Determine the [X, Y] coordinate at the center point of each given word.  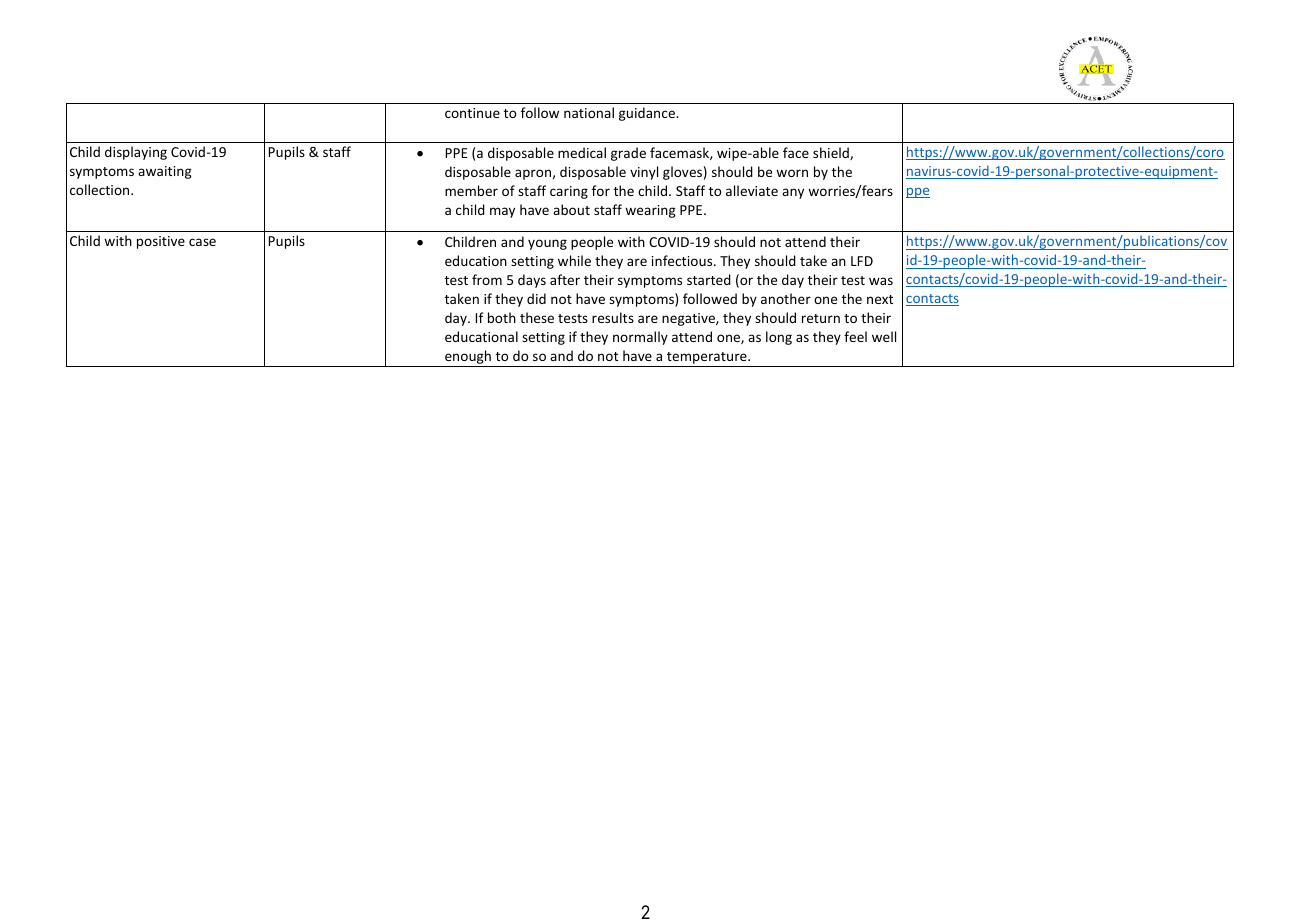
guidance [648, 114]
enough [468, 358]
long [779, 338]
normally [640, 338]
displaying [136, 153]
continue [472, 113]
